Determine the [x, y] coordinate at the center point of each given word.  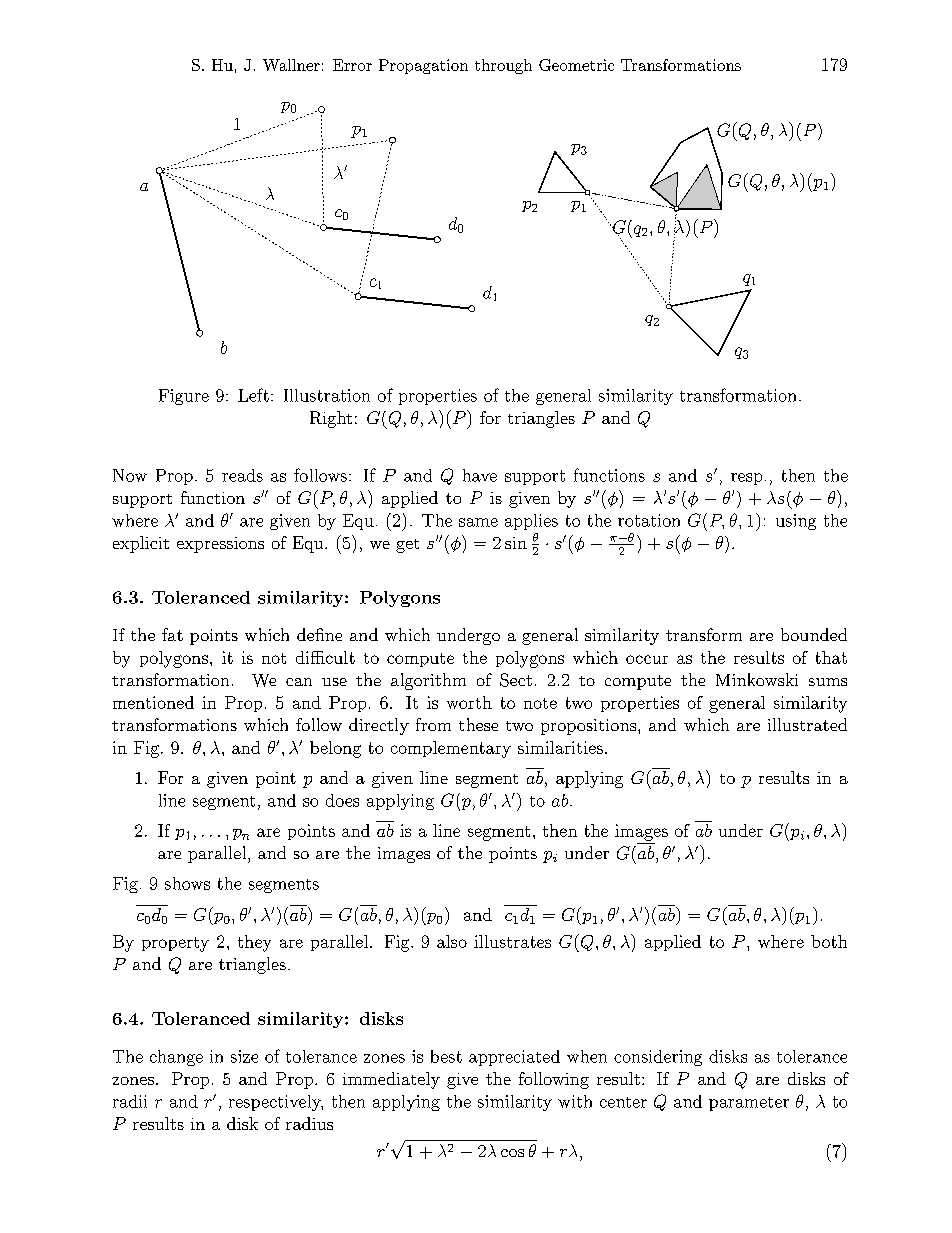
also [452, 941]
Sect [516, 680]
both [829, 941]
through [503, 66]
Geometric [576, 65]
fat [172, 634]
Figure [184, 397]
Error [352, 65]
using [796, 522]
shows [187, 883]
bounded [814, 634]
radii [130, 1101]
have [480, 475]
